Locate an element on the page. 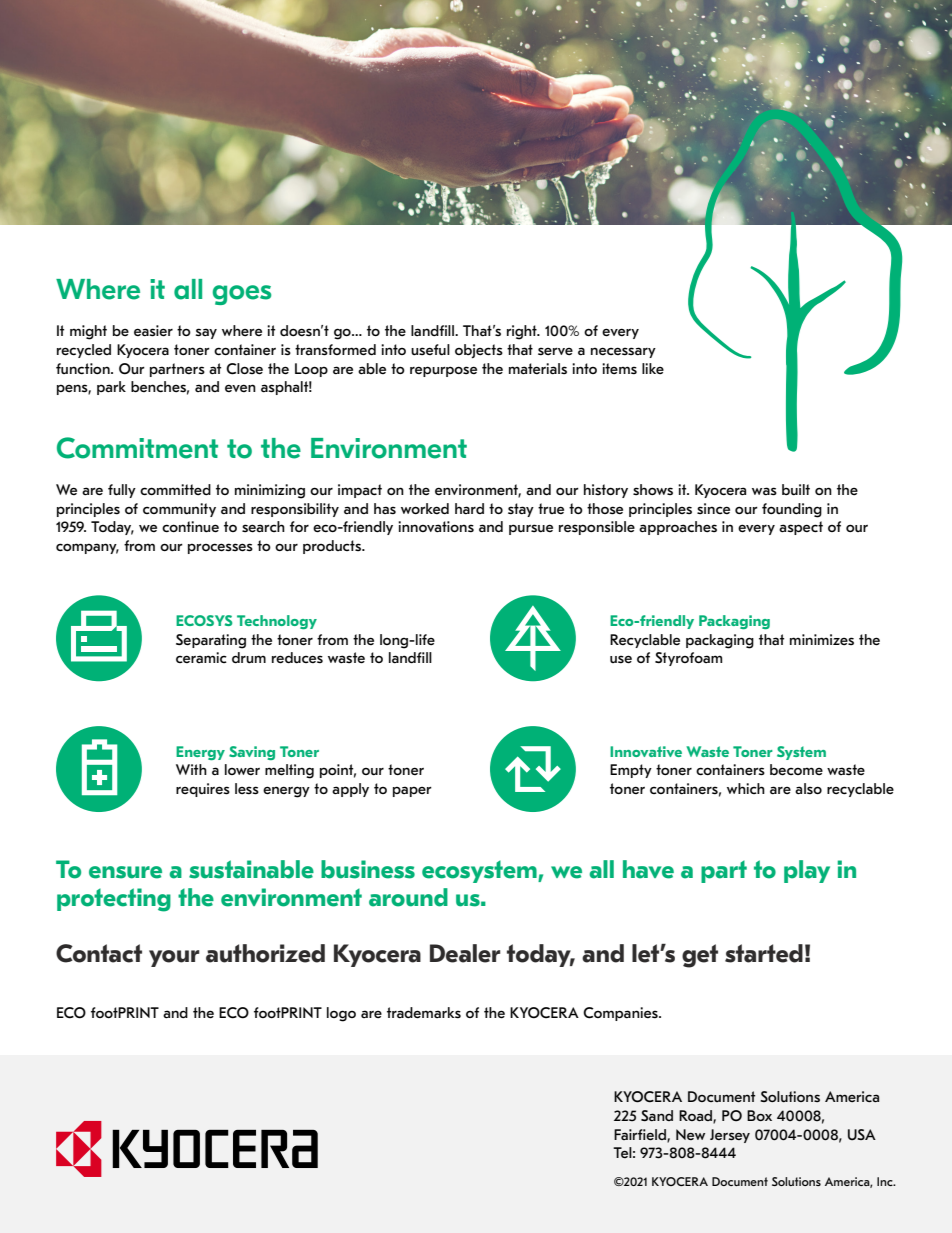  play is located at coordinates (807, 871).
